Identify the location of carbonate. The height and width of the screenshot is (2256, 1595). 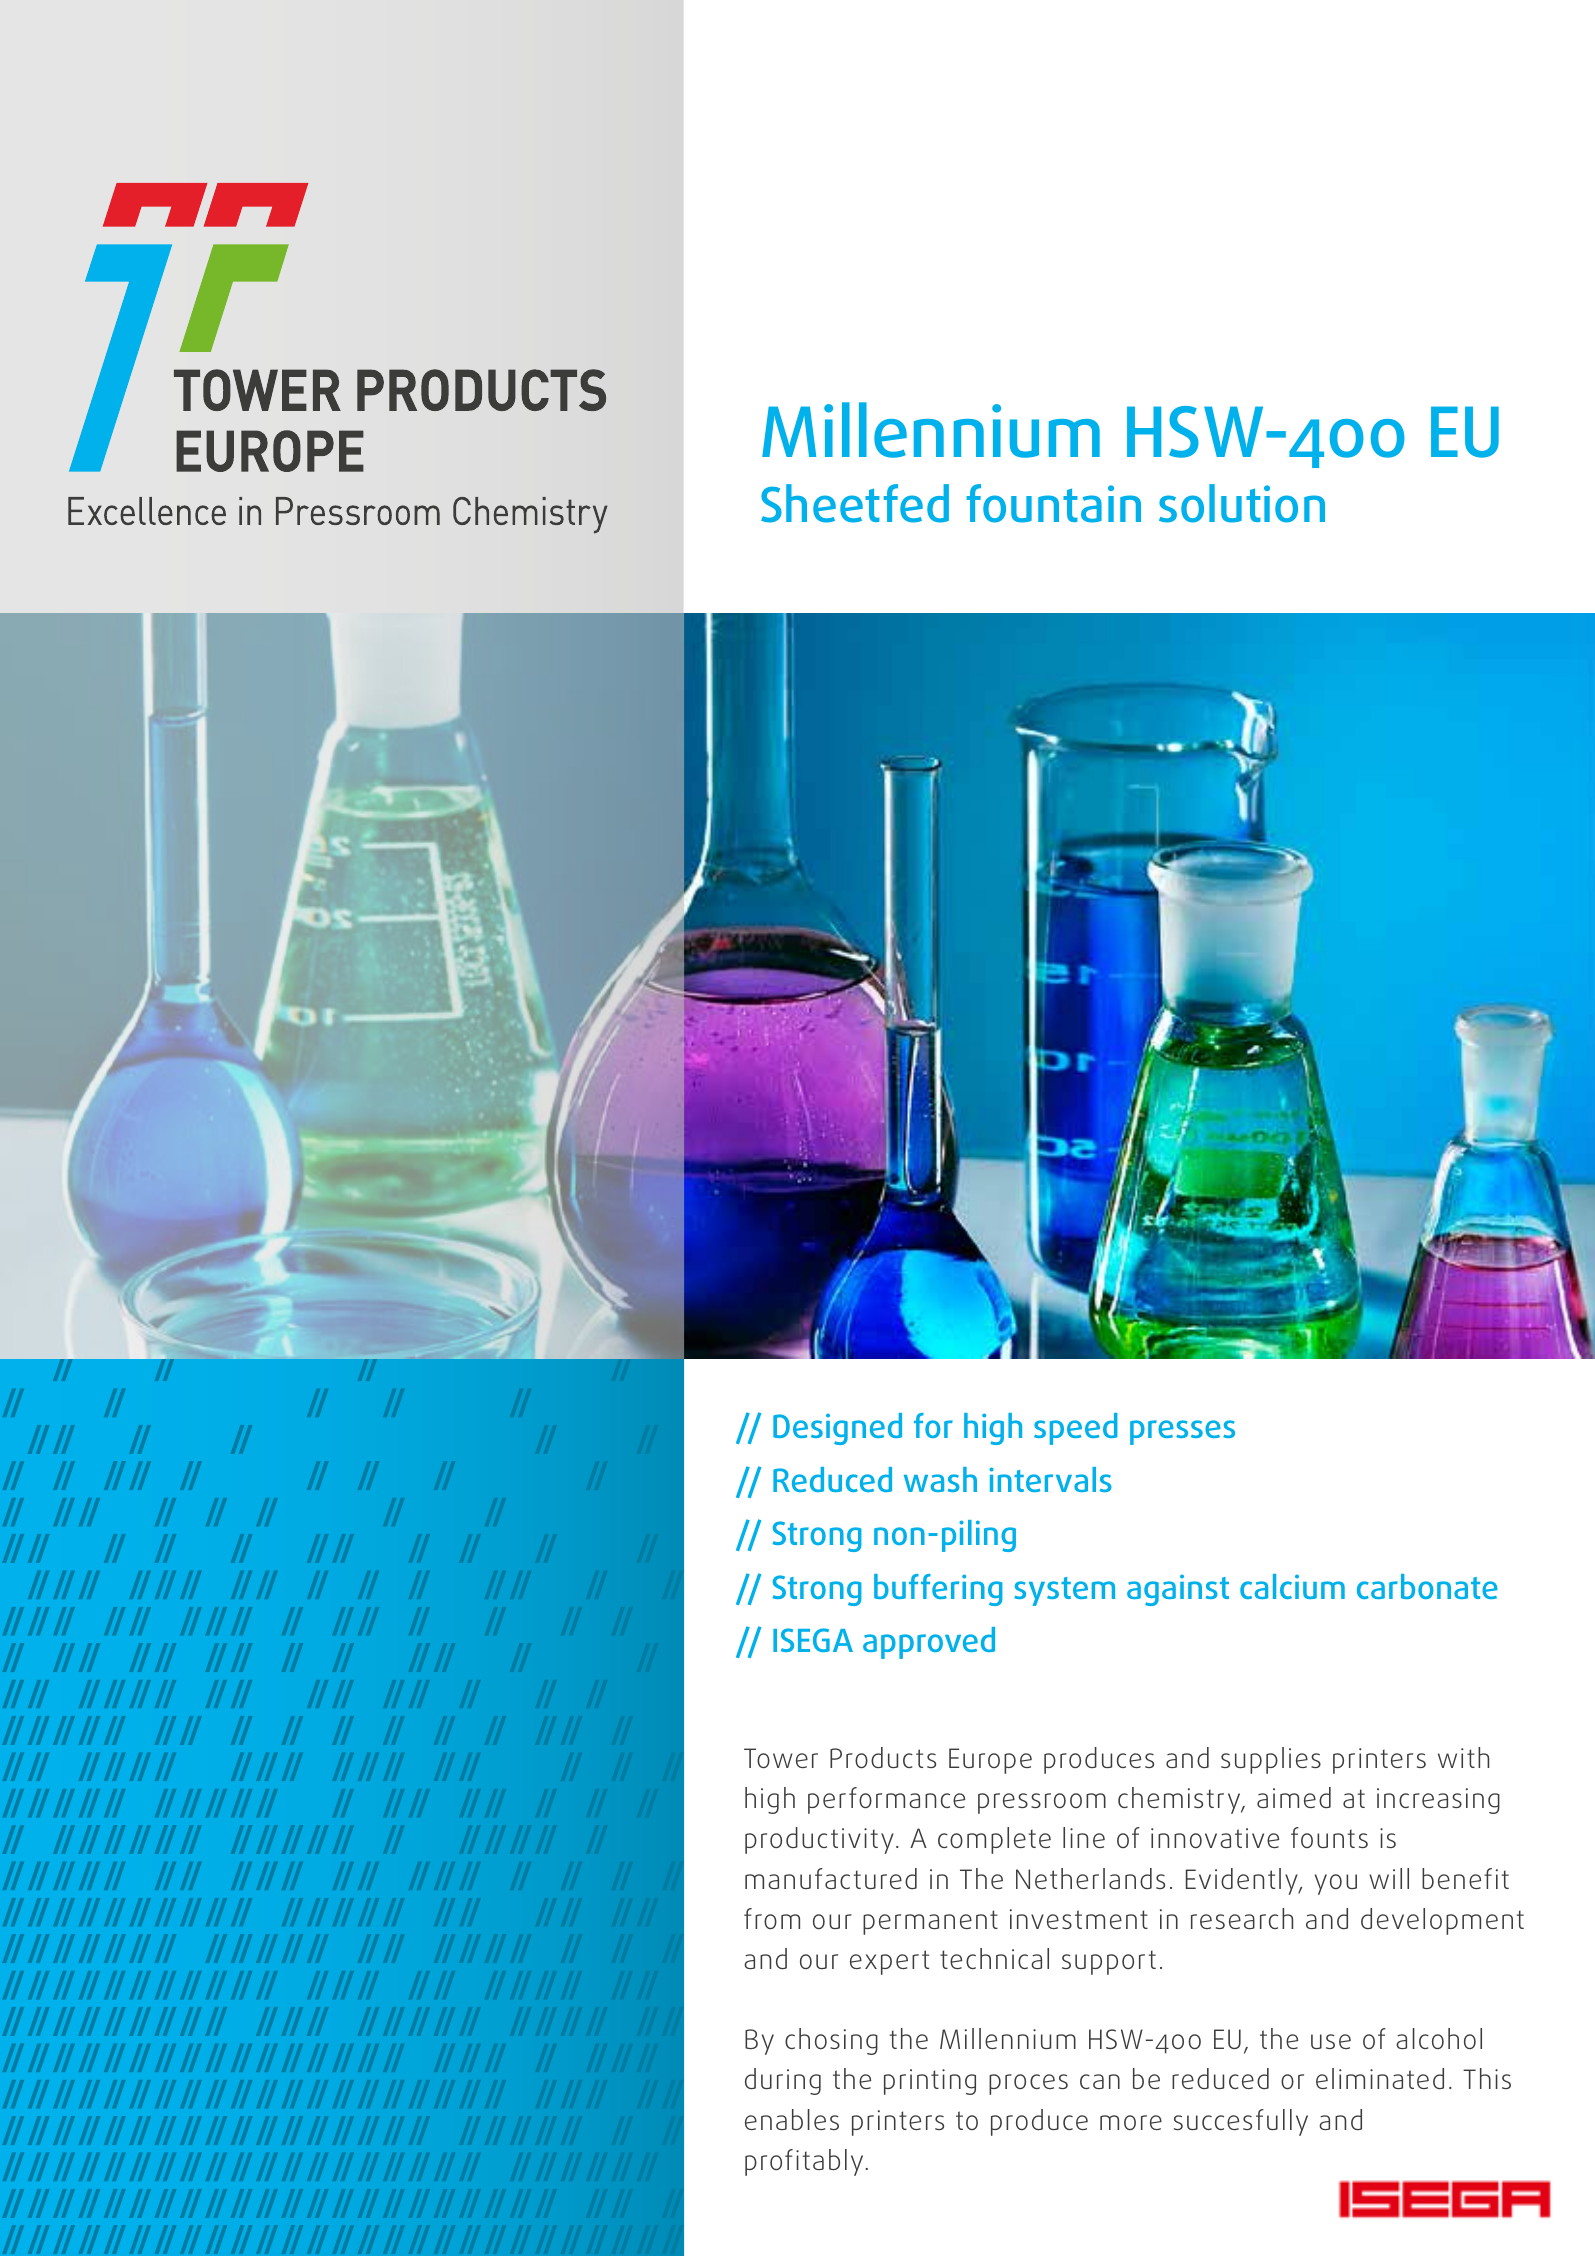
(1427, 1586).
